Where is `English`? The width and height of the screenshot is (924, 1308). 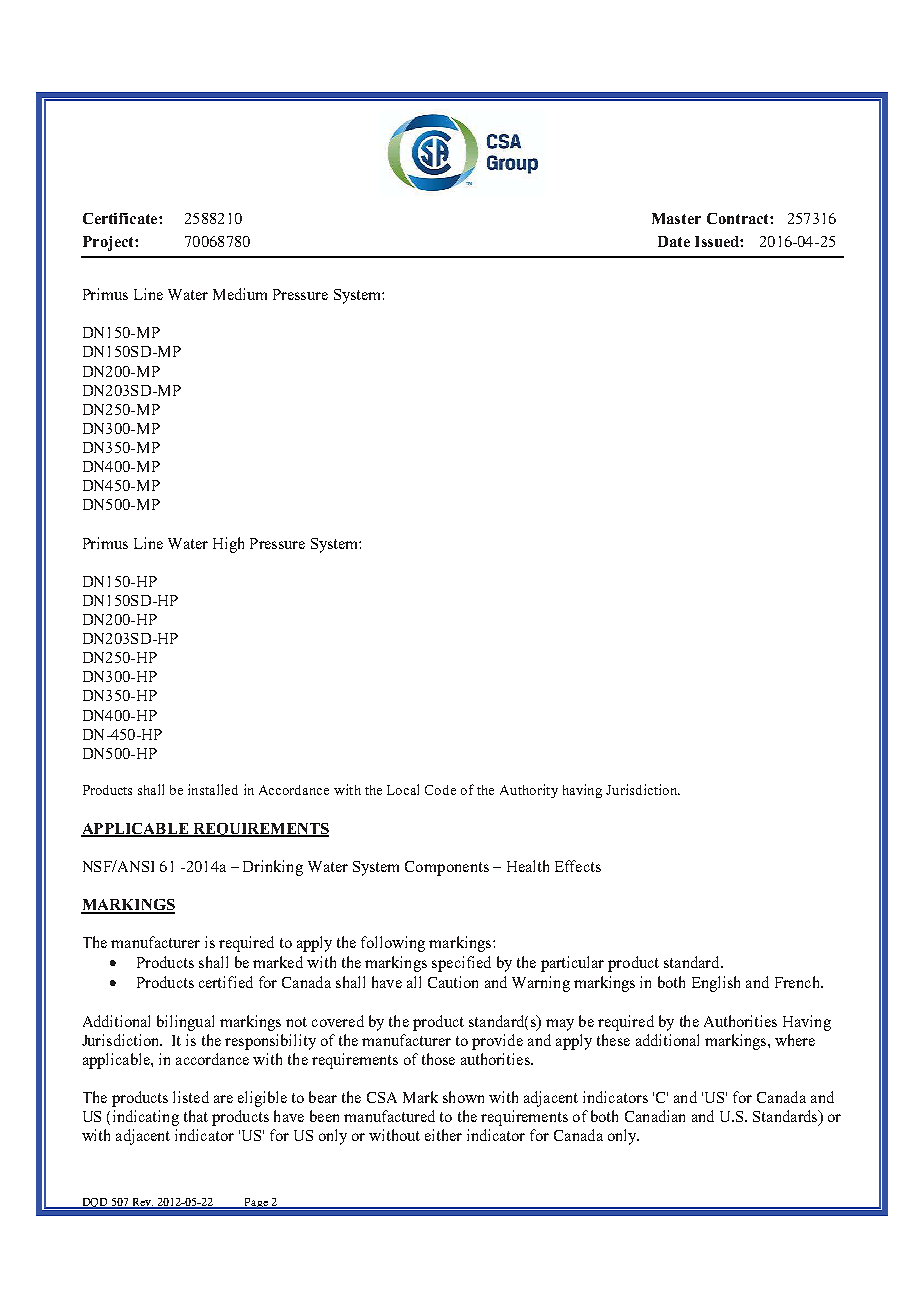
English is located at coordinates (716, 984).
